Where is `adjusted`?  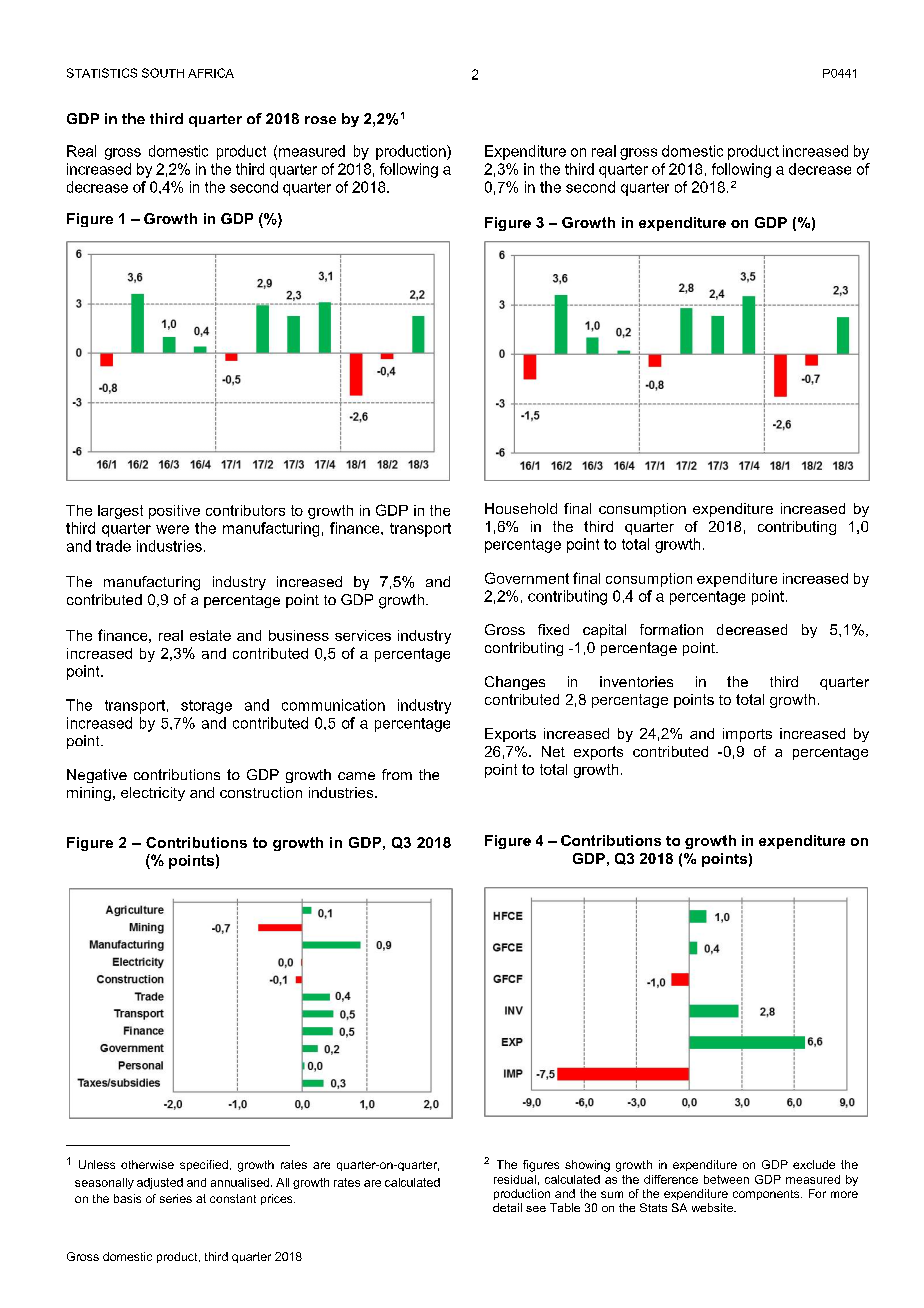
adjusted is located at coordinates (160, 1183).
